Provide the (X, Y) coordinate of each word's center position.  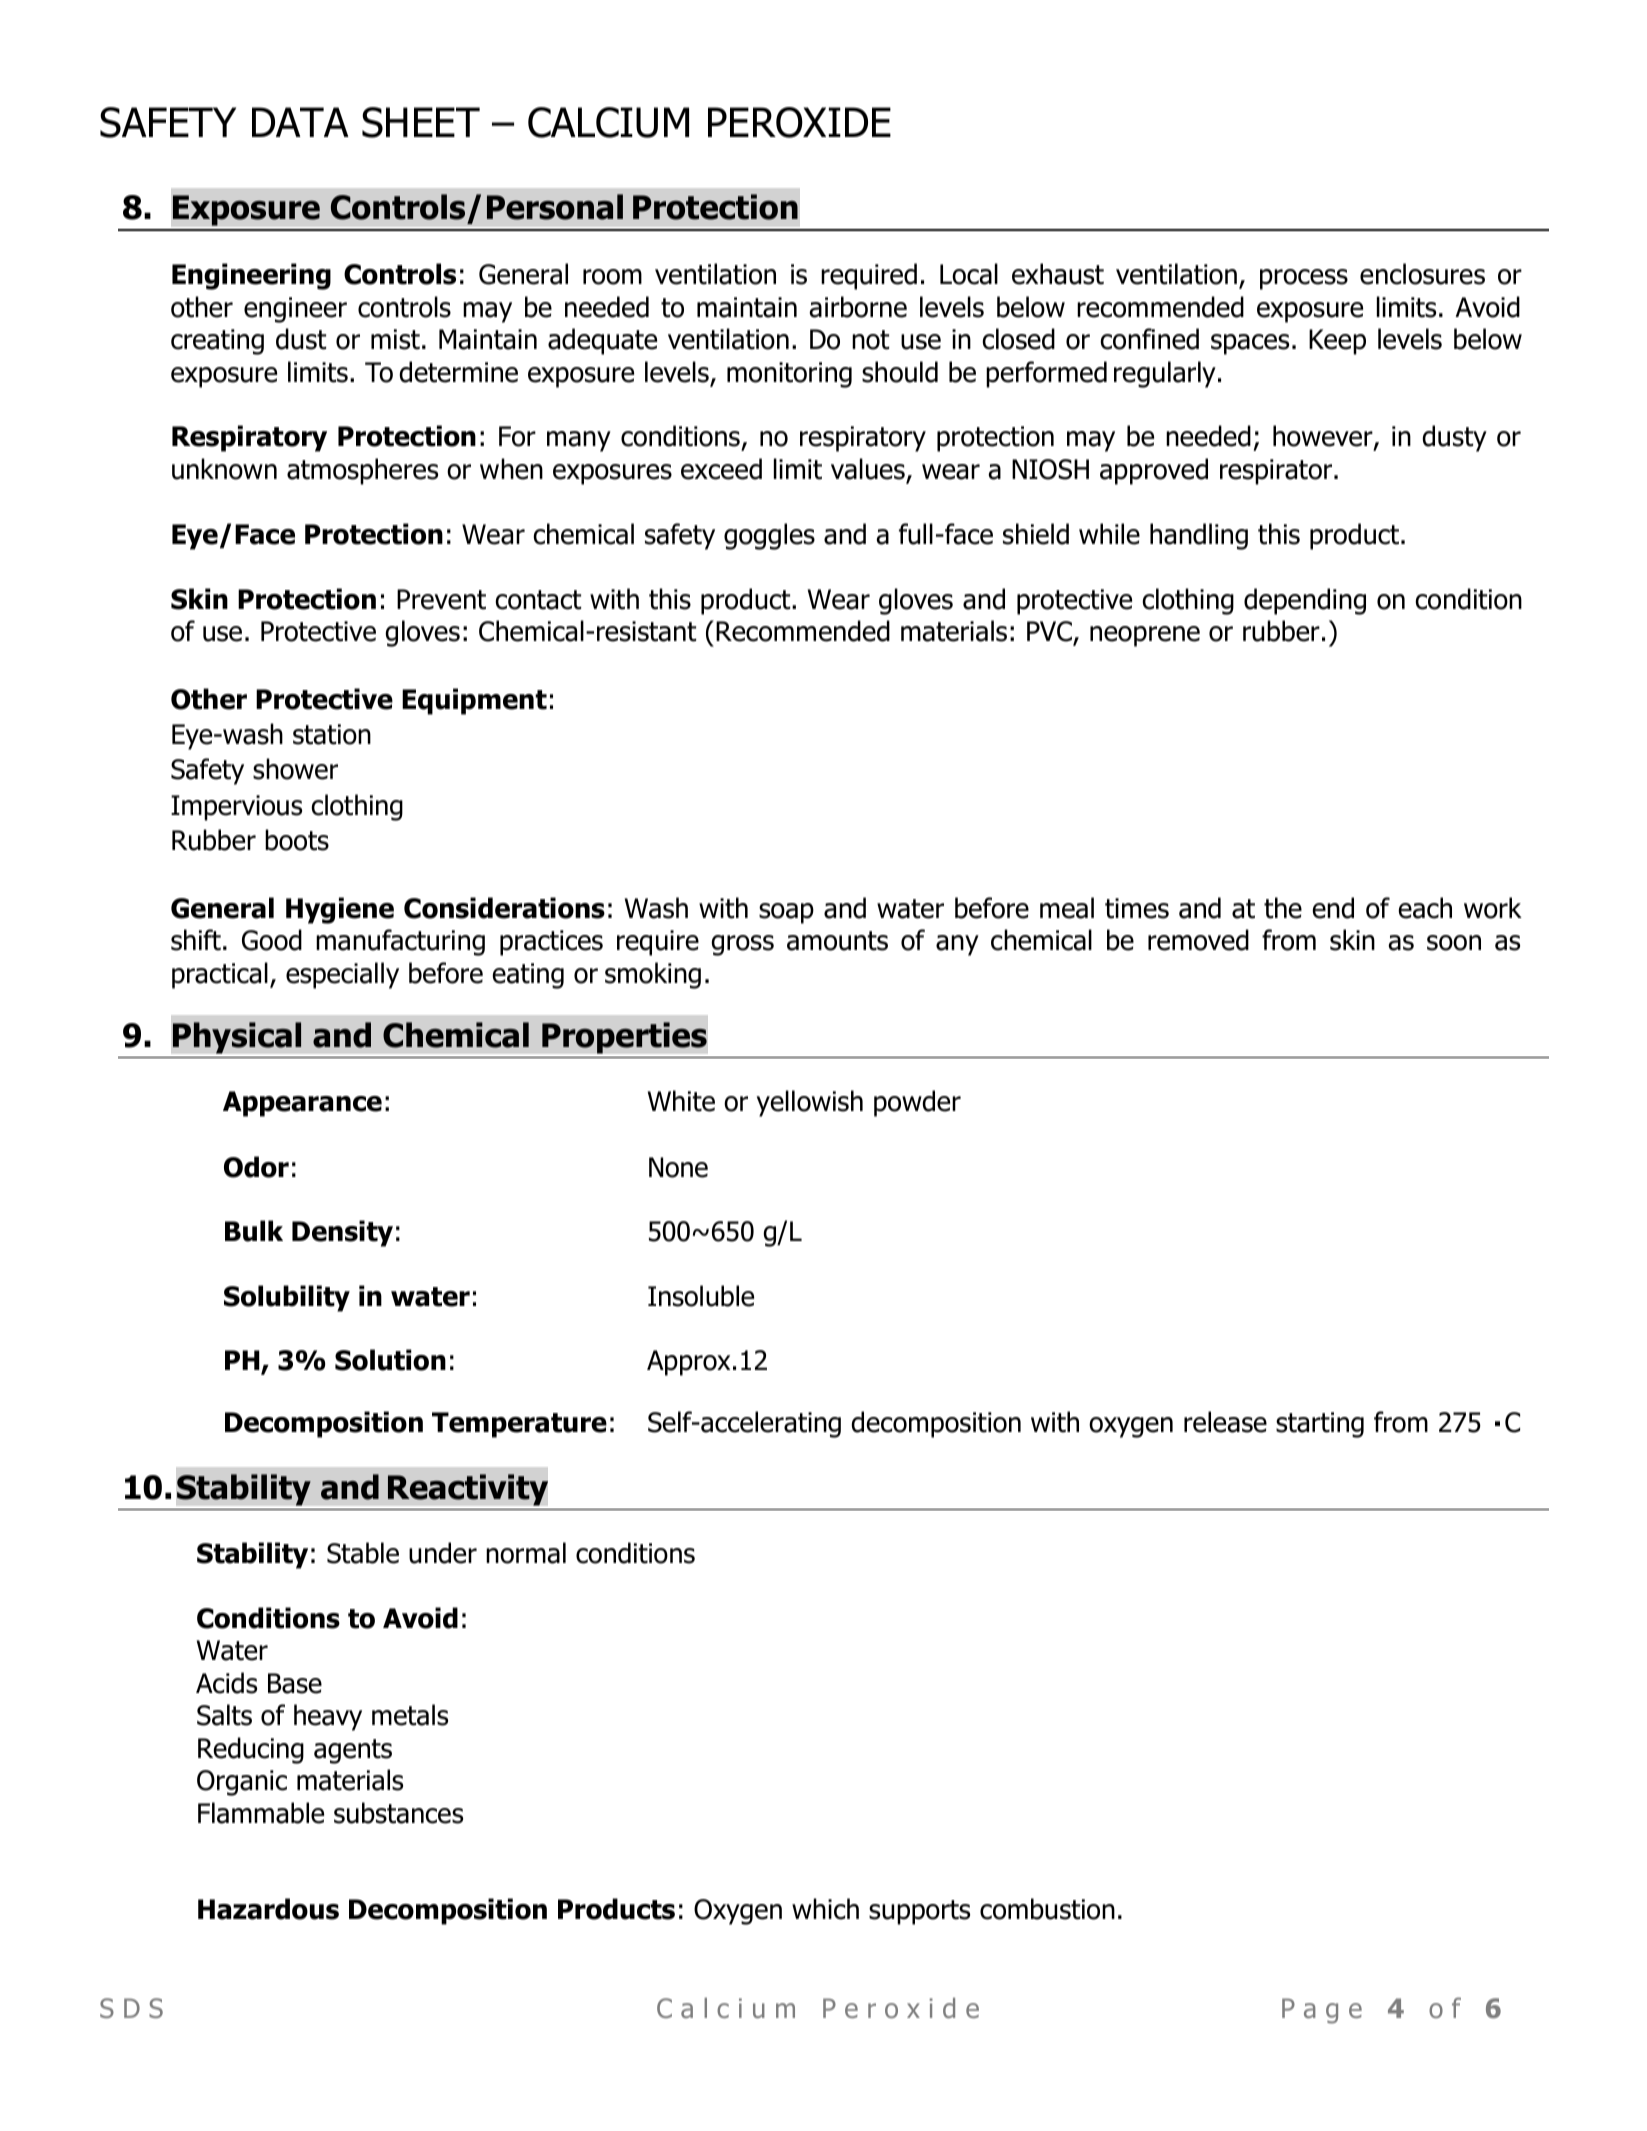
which (825, 1909)
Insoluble (701, 1296)
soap (786, 913)
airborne (858, 307)
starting (1320, 1425)
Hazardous (268, 1909)
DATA (300, 122)
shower (295, 769)
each (1425, 908)
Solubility (287, 1298)
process (1304, 279)
